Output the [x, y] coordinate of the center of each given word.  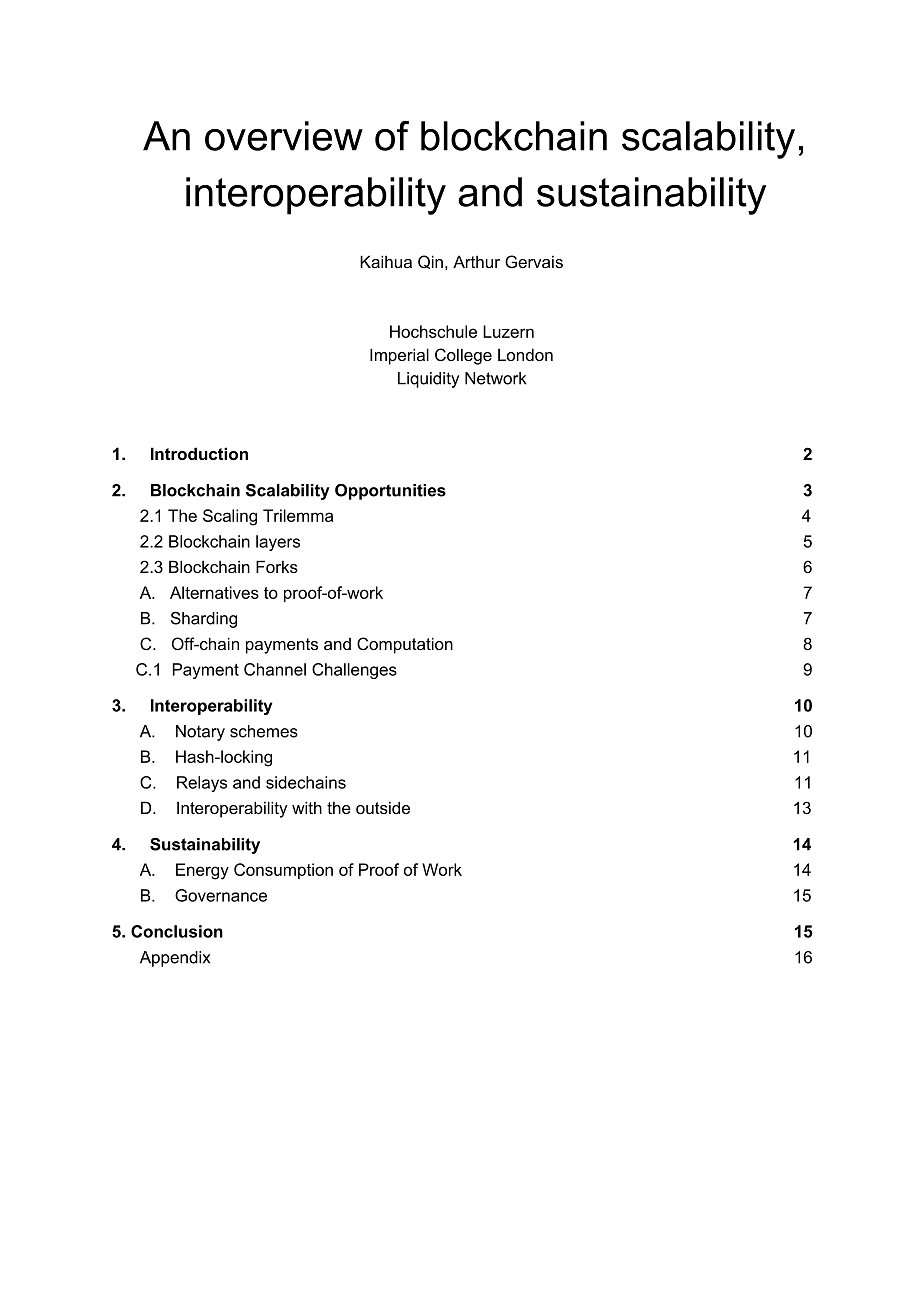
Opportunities [390, 492]
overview [284, 136]
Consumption [283, 871]
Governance [221, 895]
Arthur [476, 261]
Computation [405, 645]
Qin [430, 262]
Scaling [230, 517]
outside [383, 807]
